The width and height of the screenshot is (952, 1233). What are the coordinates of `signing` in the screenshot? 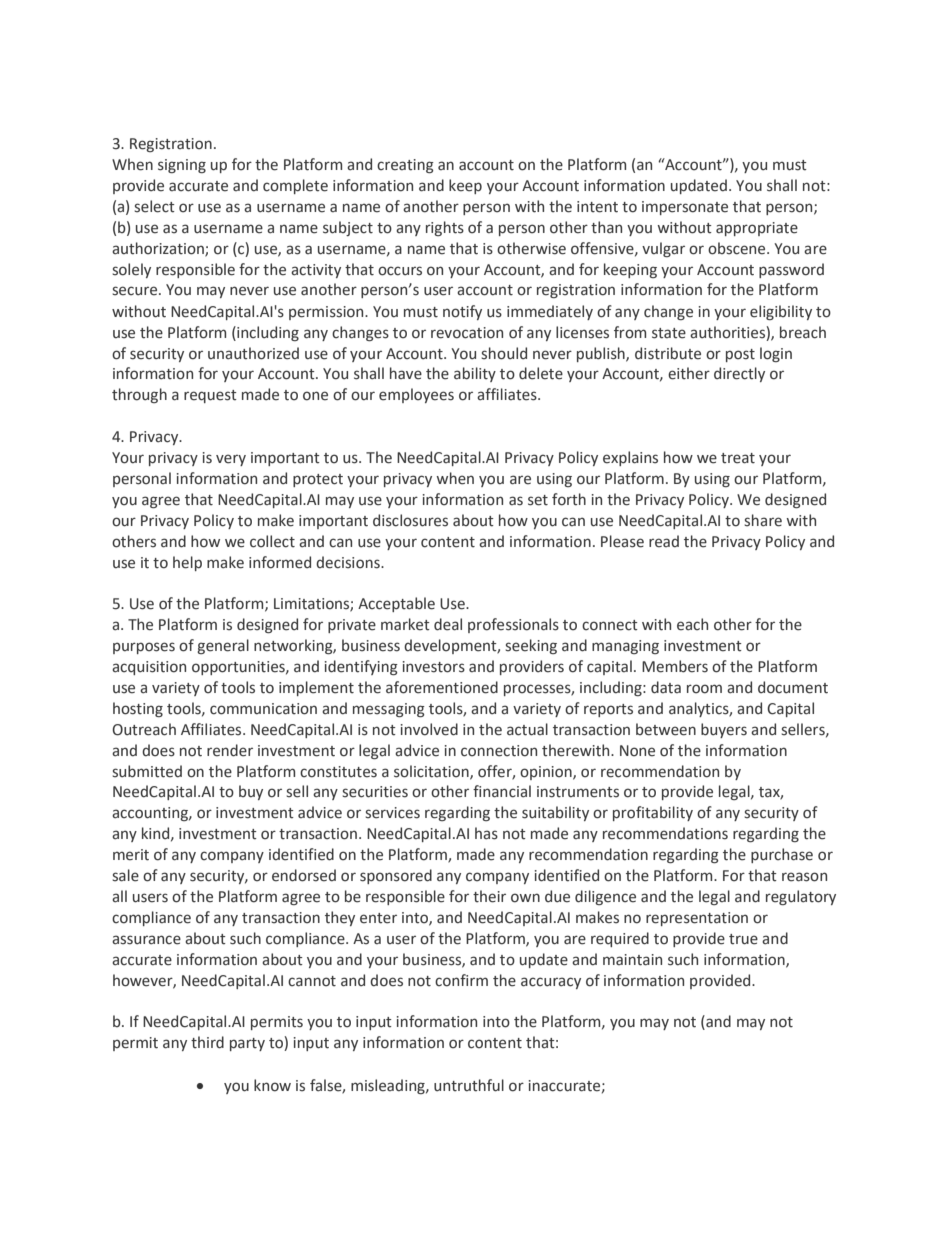 It's located at (182, 166).
